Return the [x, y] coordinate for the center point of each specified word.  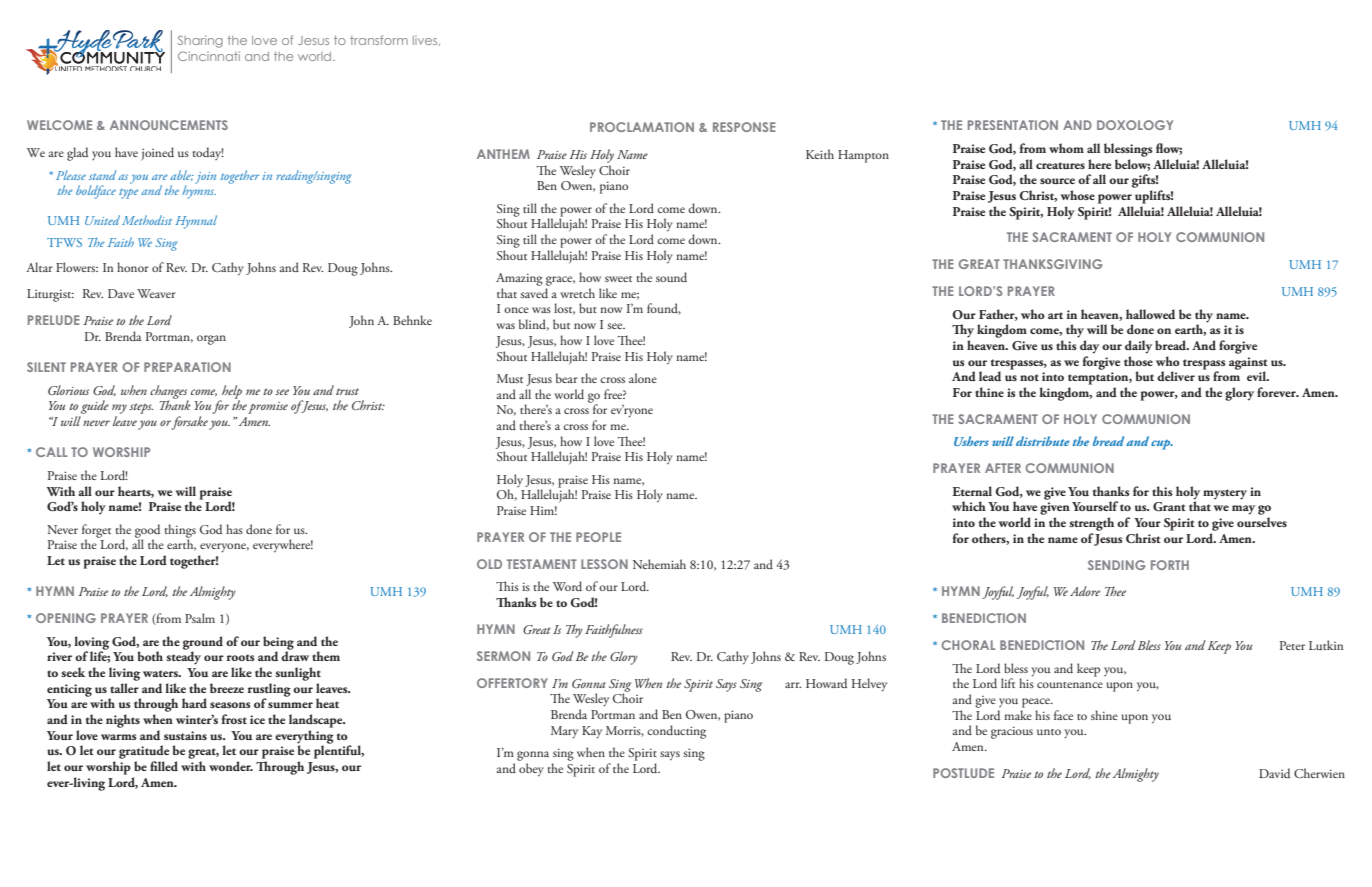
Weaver [156, 293]
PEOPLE [598, 537]
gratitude [144, 753]
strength [1091, 524]
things [180, 532]
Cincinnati [209, 56]
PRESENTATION [1013, 125]
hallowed [1150, 314]
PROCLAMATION [642, 127]
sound [671, 277]
